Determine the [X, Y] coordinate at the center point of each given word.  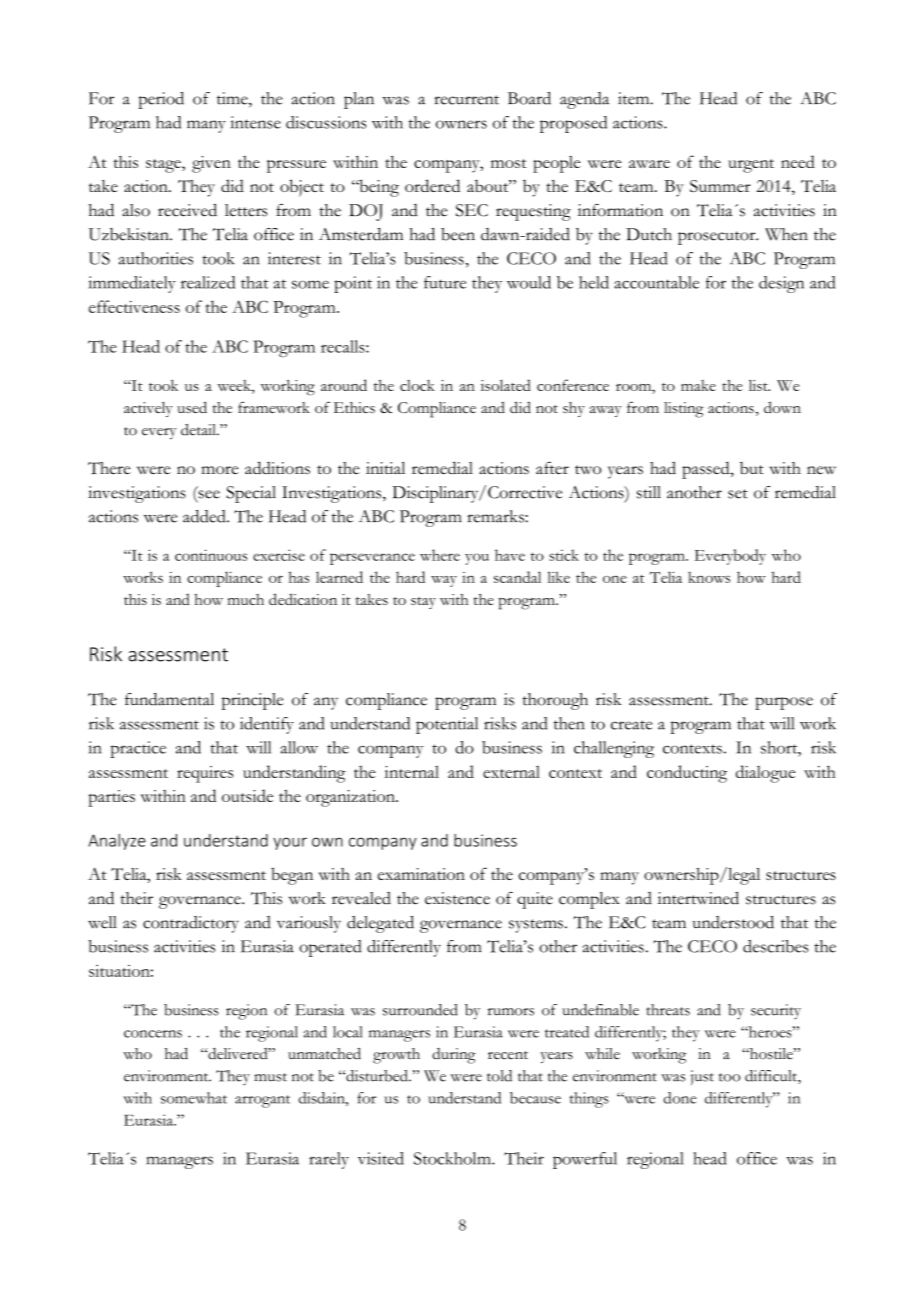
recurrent [466, 100]
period [161, 100]
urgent [751, 166]
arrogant [262, 1101]
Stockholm [453, 1158]
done [680, 1098]
